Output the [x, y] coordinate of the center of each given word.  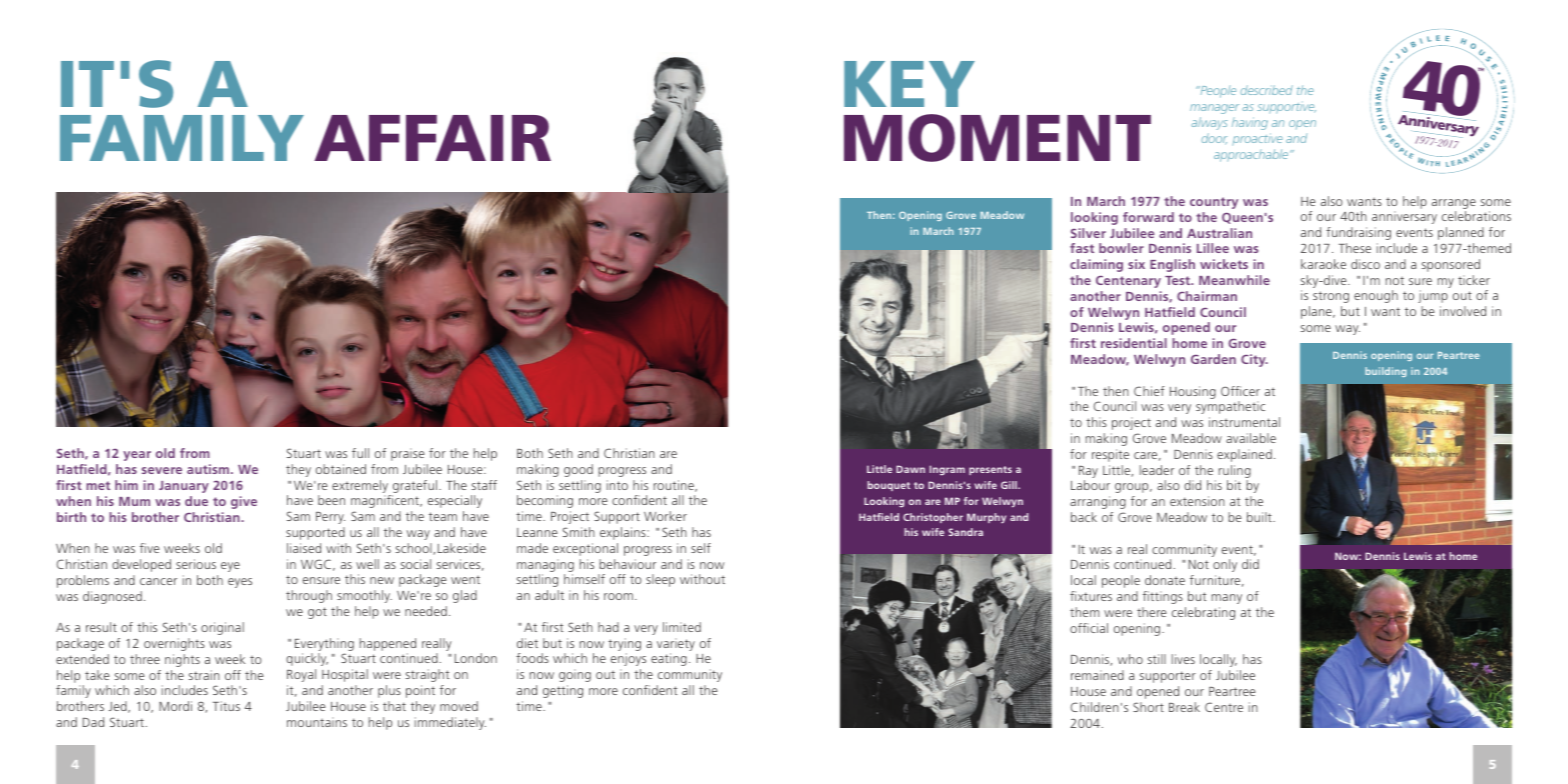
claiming [1096, 265]
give [244, 502]
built [1260, 517]
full [360, 453]
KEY [909, 84]
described [1266, 90]
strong [1331, 297]
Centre [1224, 707]
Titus [226, 706]
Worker [665, 516]
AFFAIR [432, 138]
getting [563, 691]
